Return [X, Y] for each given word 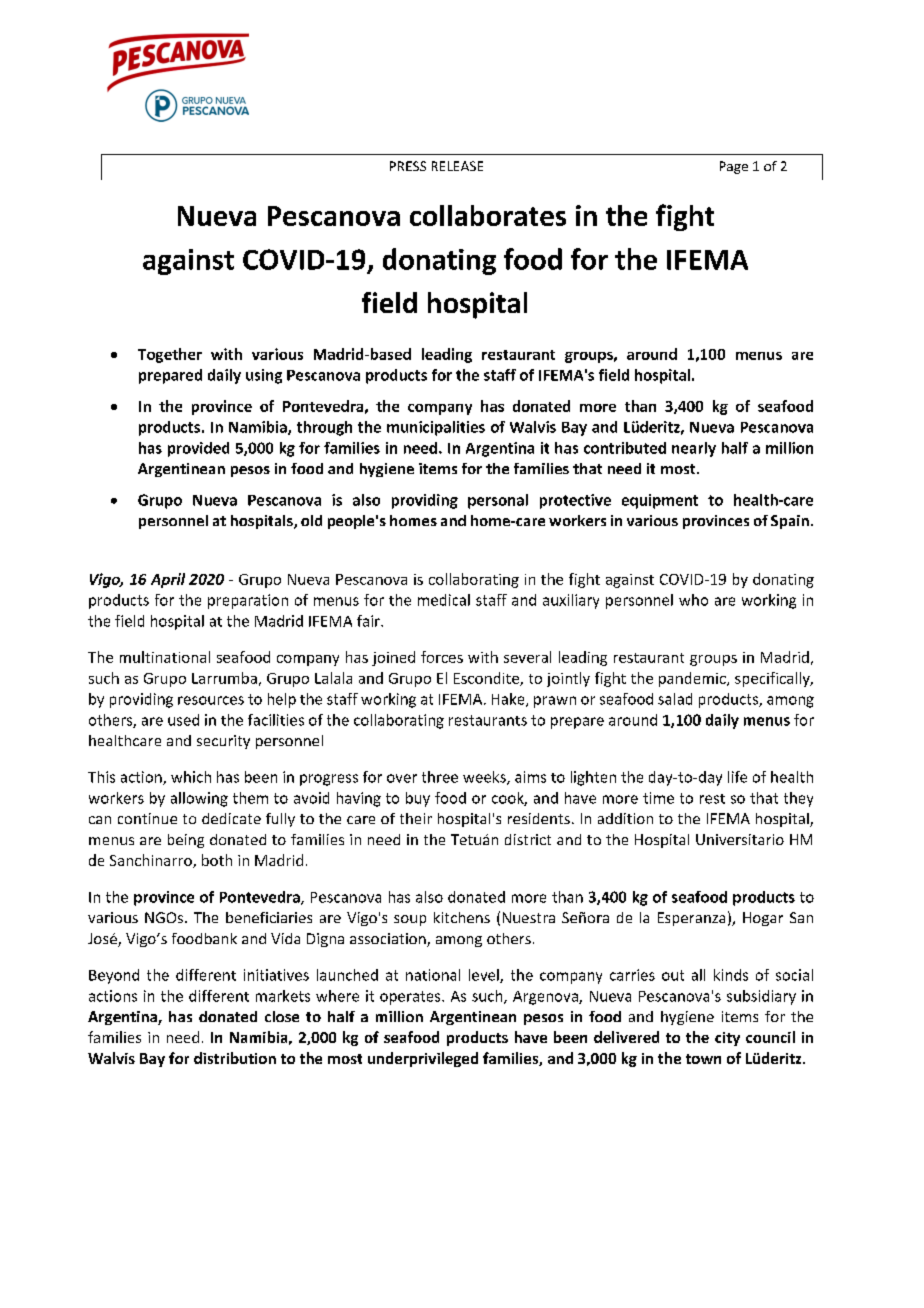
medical [444, 600]
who [693, 600]
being [186, 841]
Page [734, 167]
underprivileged [423, 1059]
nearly [694, 449]
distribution [235, 1058]
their [416, 818]
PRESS [408, 166]
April [168, 580]
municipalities [436, 428]
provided [198, 449]
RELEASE [457, 166]
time [658, 798]
